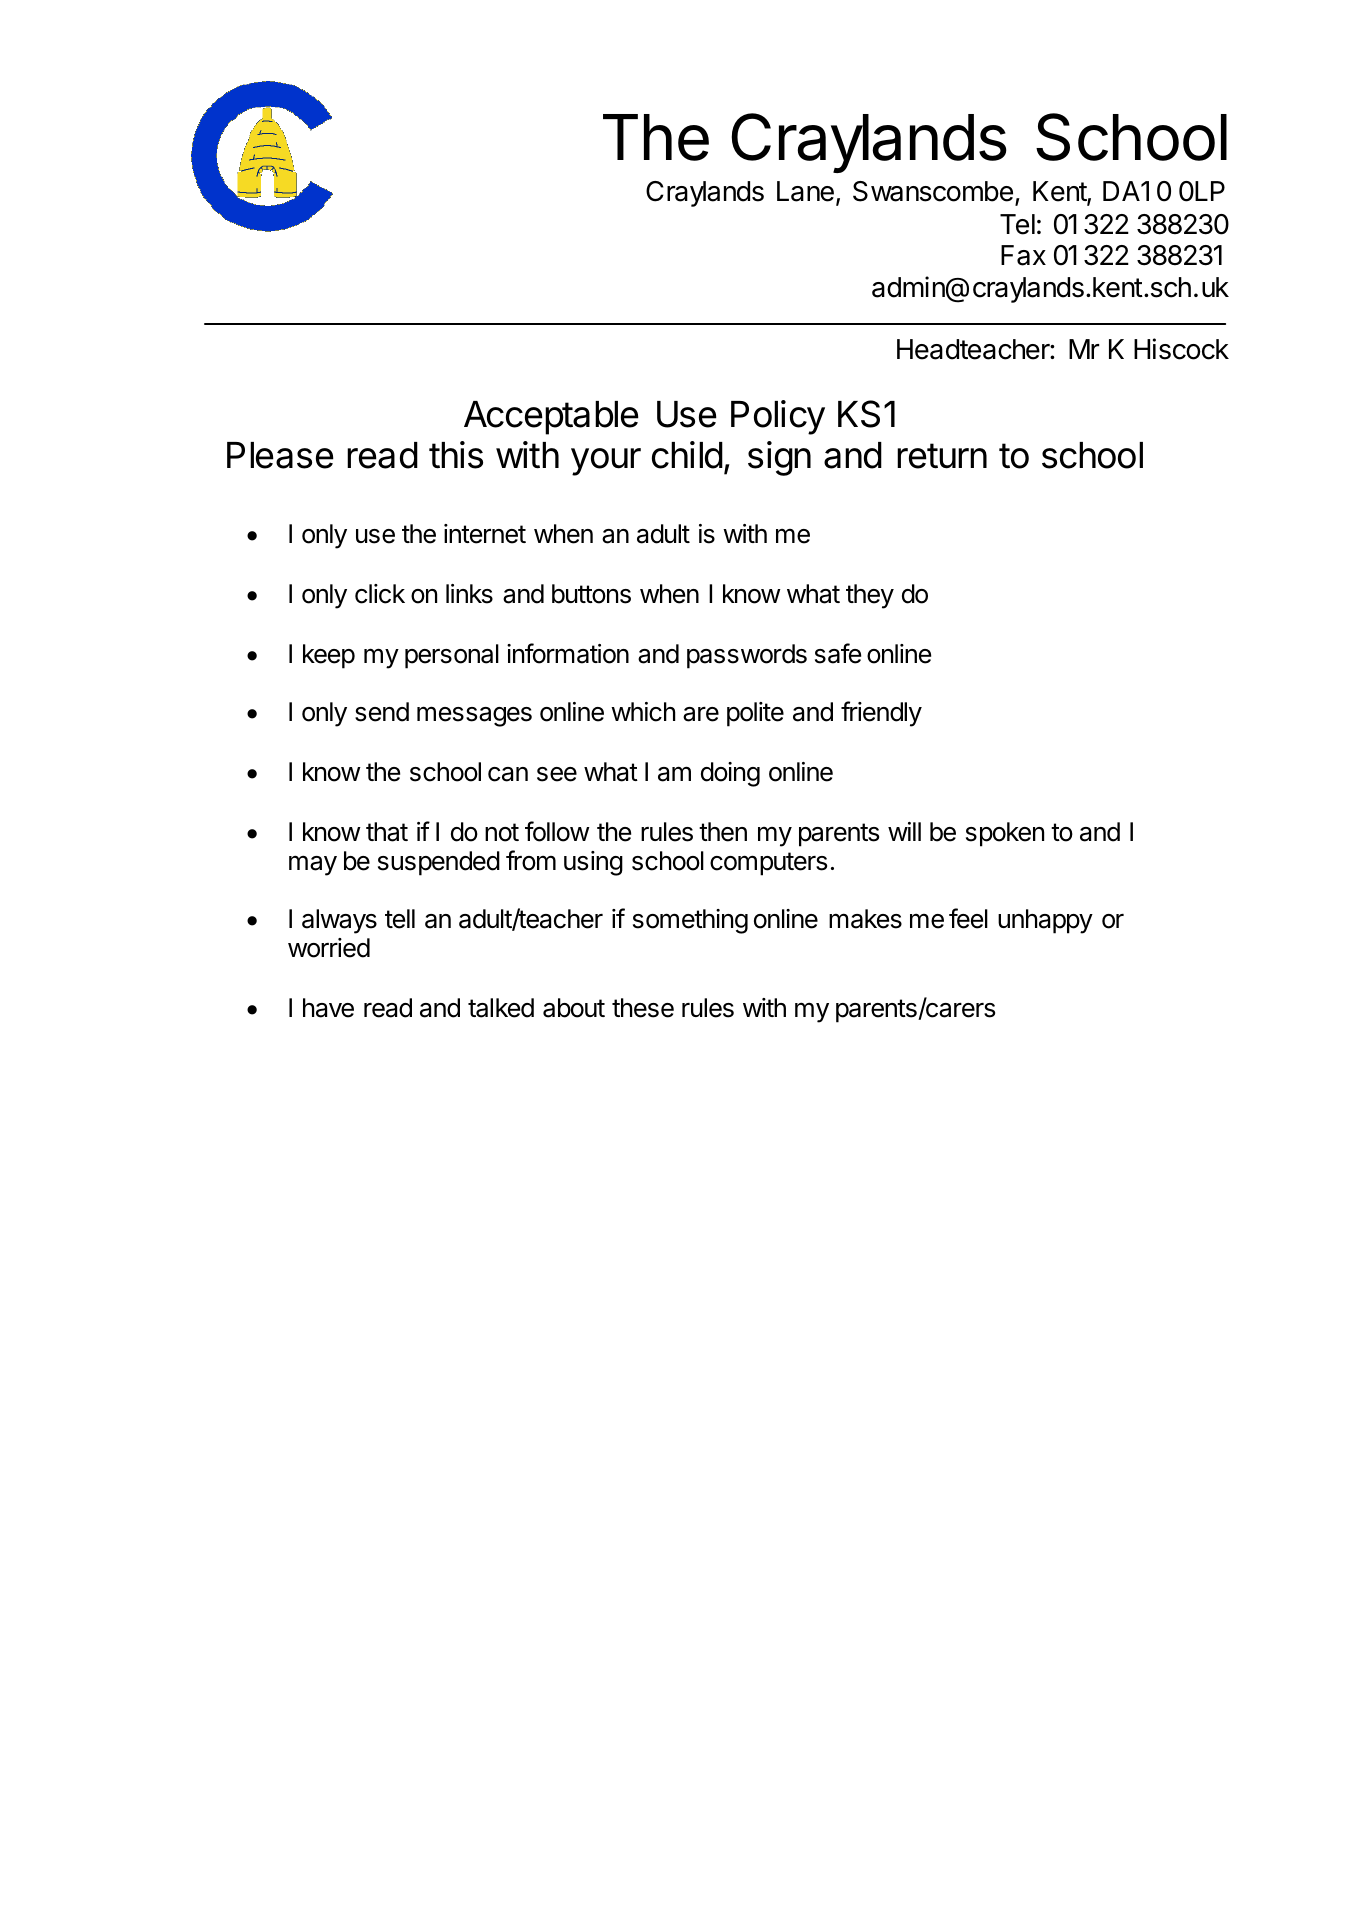 The height and width of the screenshot is (1919, 1357). Describe the element at coordinates (456, 455) in the screenshot. I see `this` at that location.
